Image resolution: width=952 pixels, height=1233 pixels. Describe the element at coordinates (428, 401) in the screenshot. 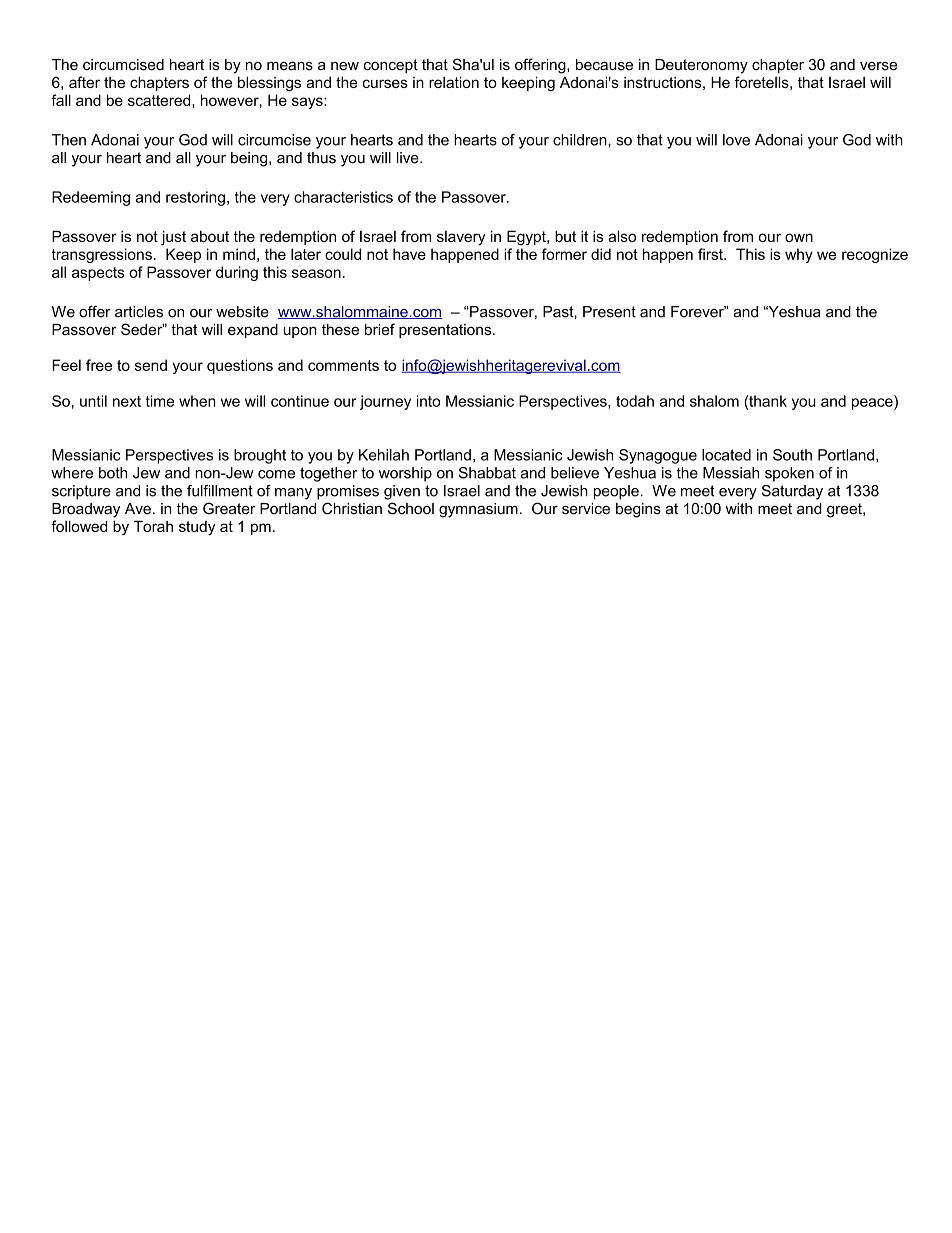

I see `into` at that location.
